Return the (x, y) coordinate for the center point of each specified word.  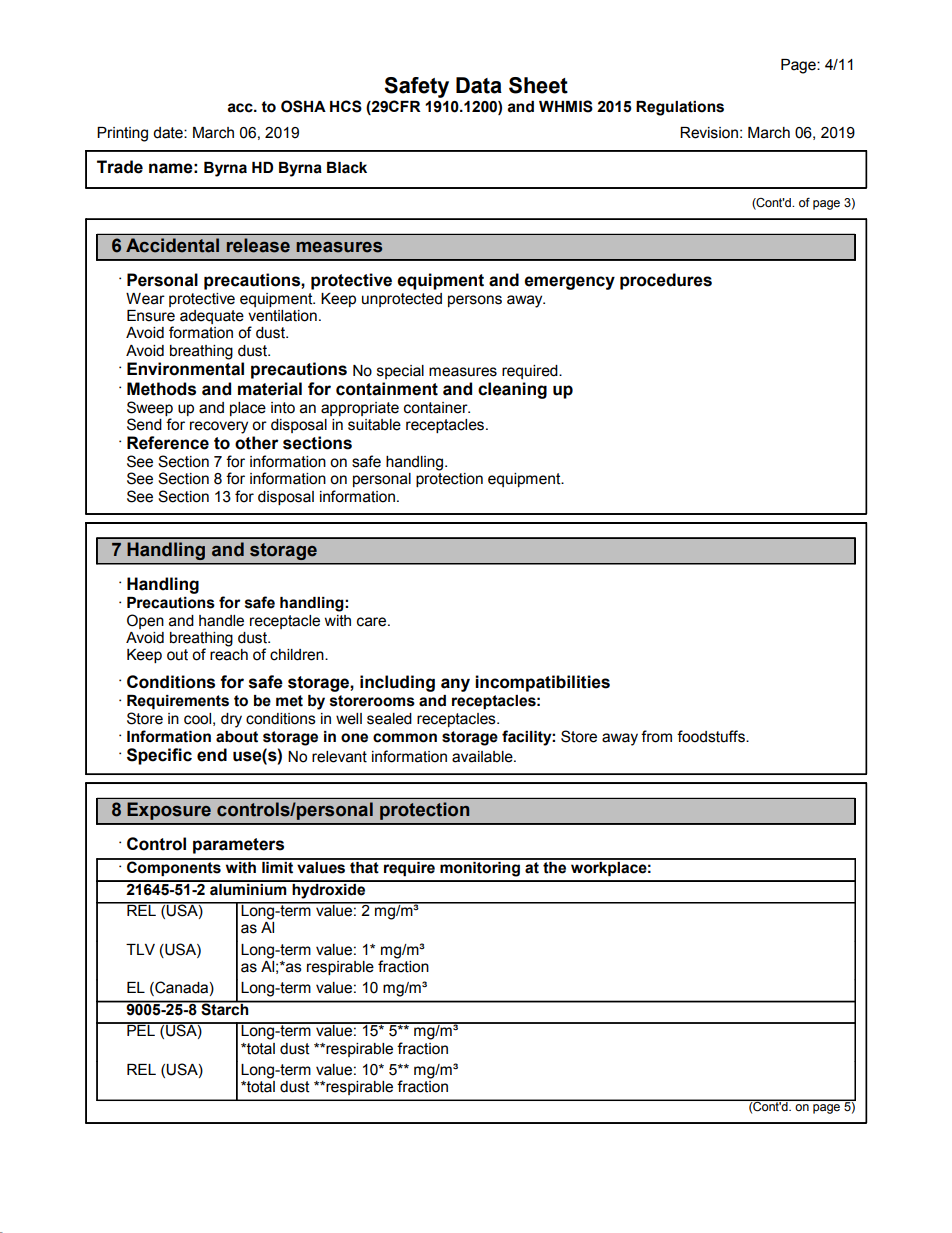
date (169, 133)
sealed (389, 719)
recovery (219, 427)
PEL (141, 1029)
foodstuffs (712, 736)
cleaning (512, 390)
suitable (374, 425)
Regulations (680, 108)
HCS (346, 106)
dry (231, 720)
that (364, 866)
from (656, 736)
